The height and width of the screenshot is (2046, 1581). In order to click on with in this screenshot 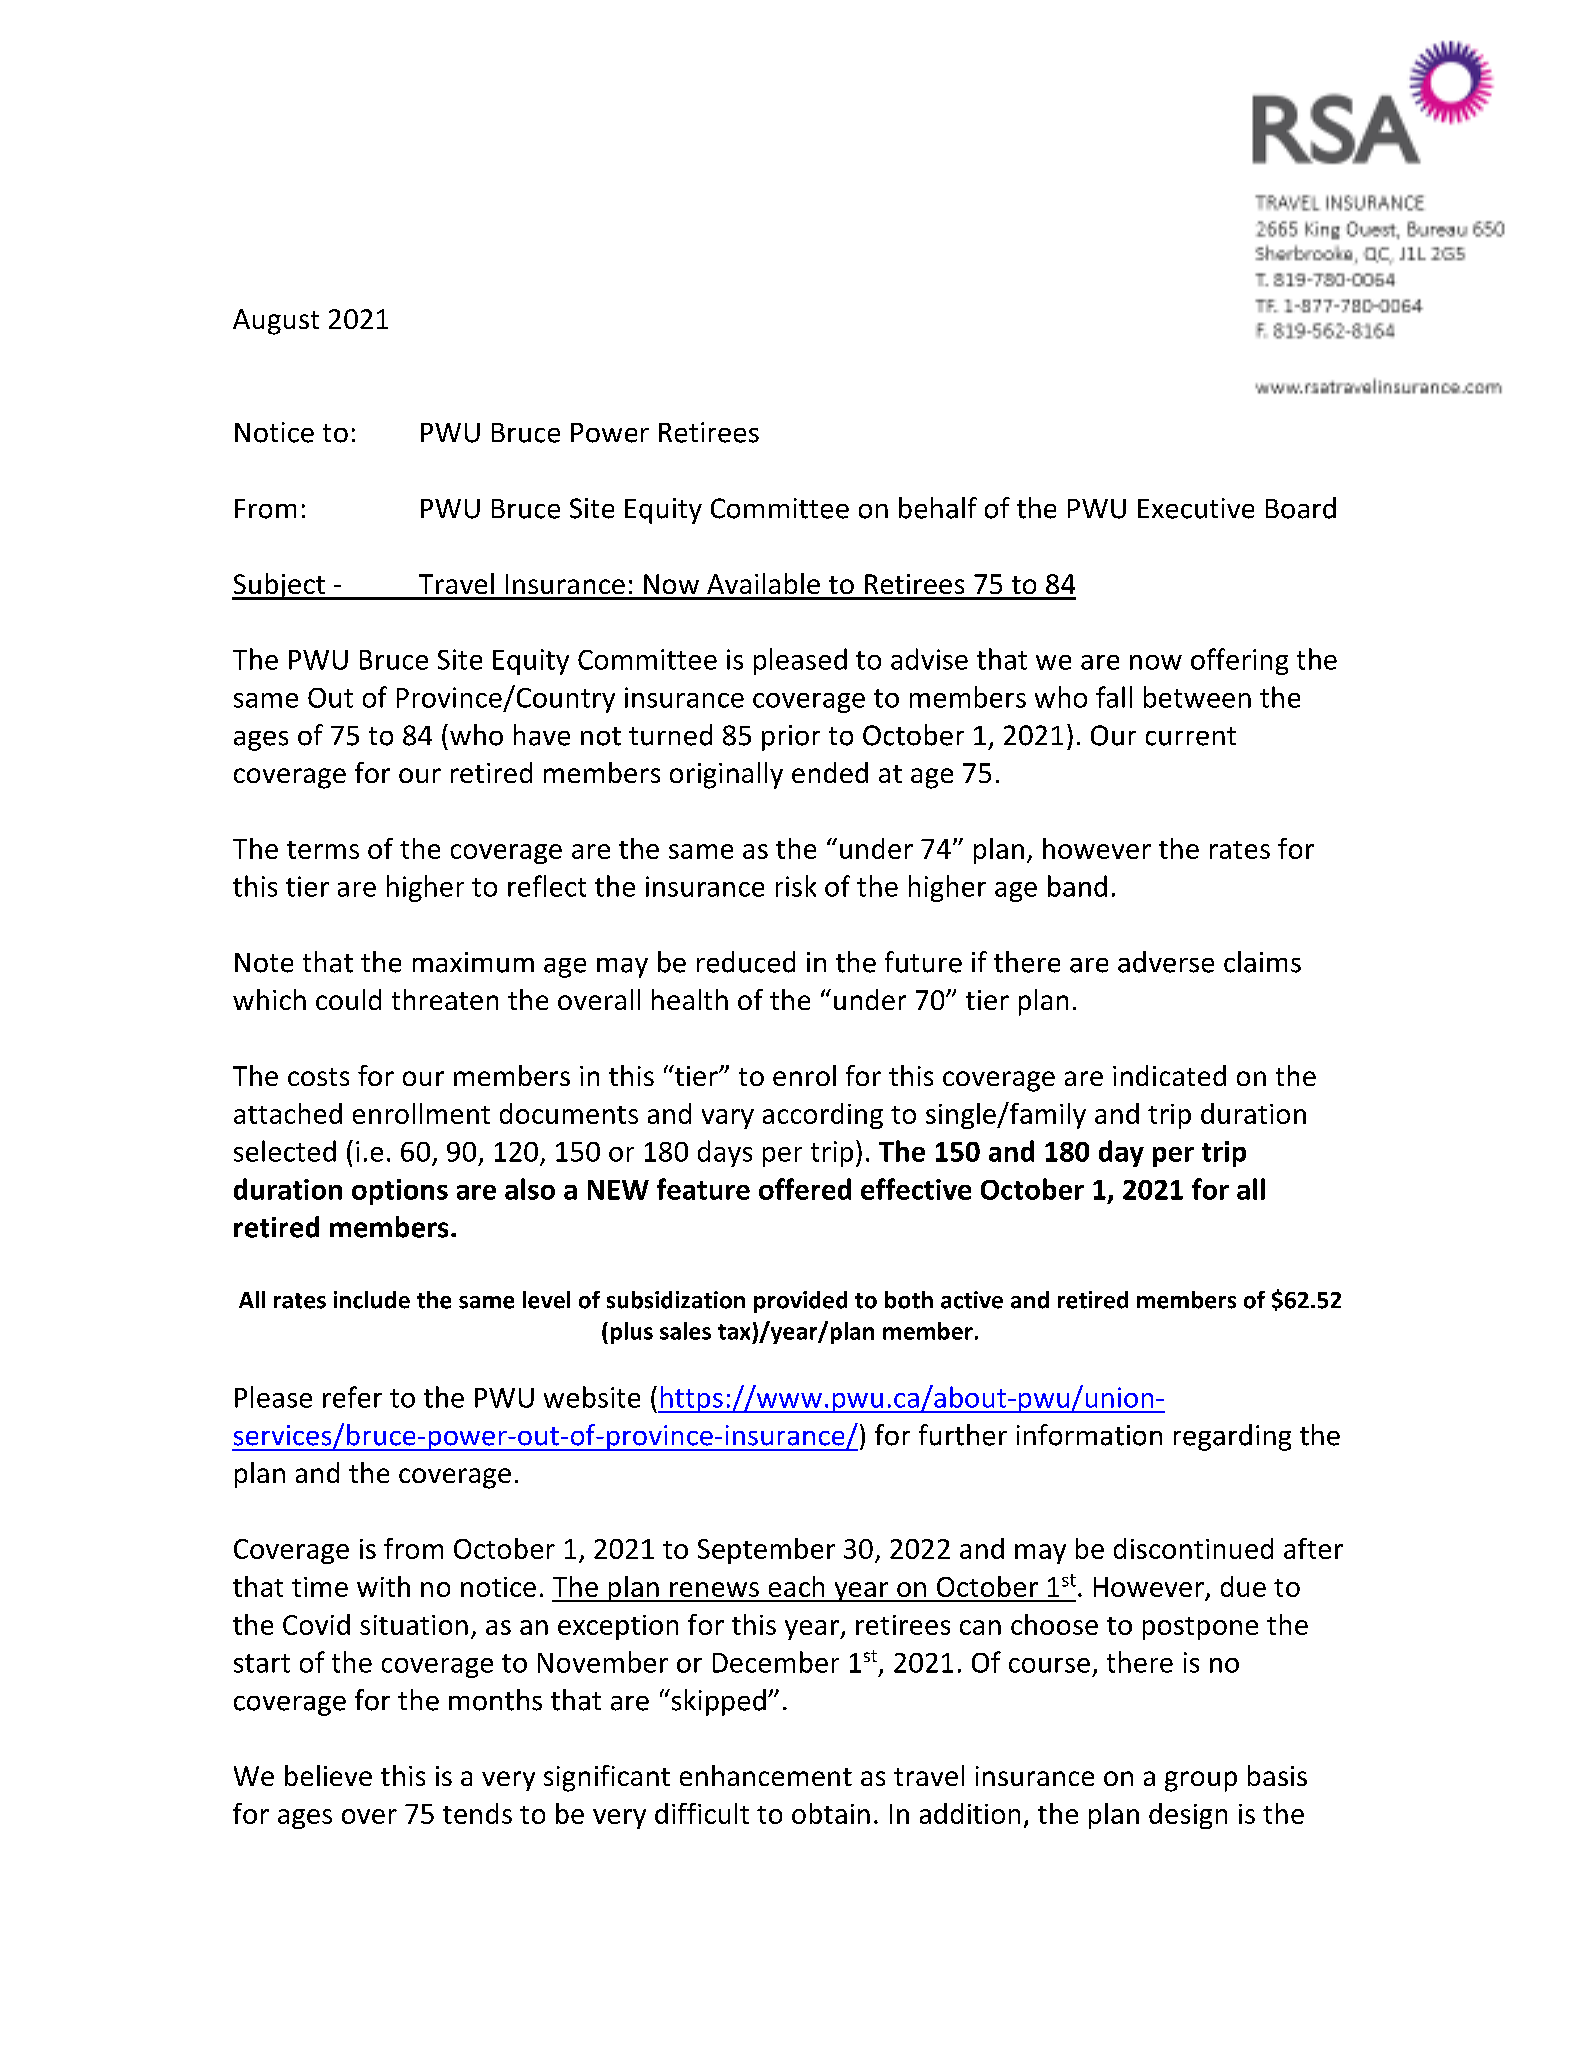, I will do `click(383, 1586)`.
